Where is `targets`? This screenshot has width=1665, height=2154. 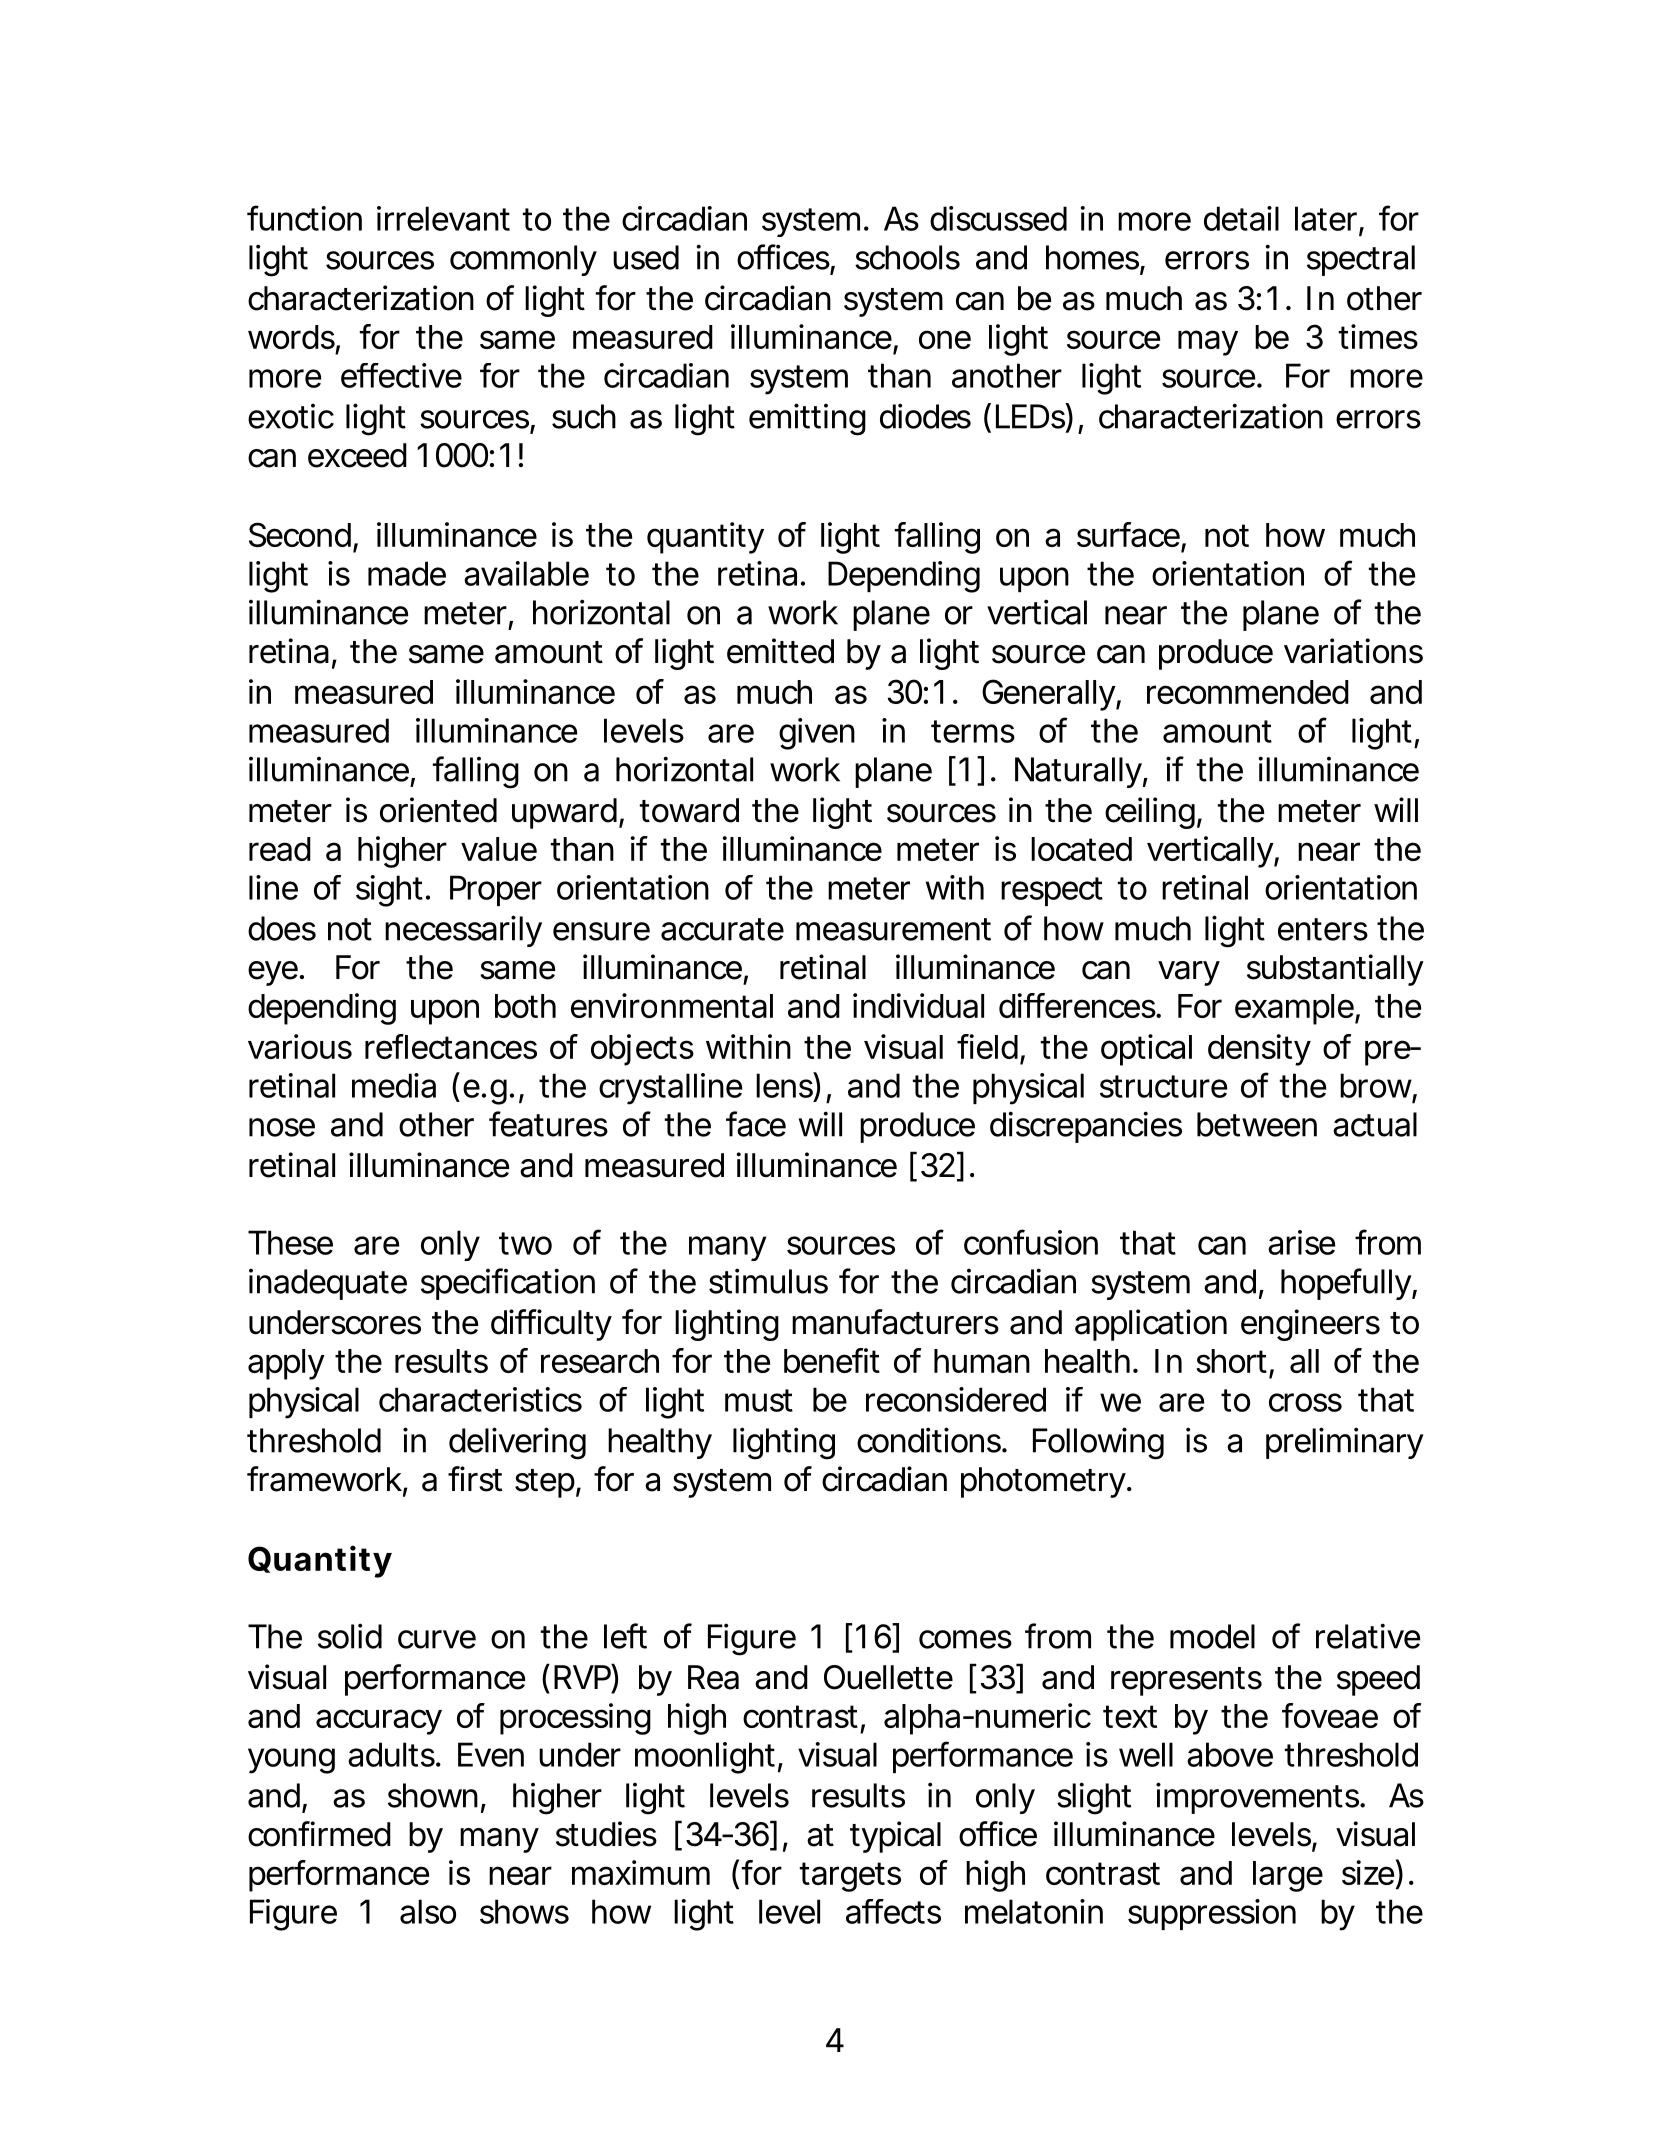
targets is located at coordinates (850, 1877).
